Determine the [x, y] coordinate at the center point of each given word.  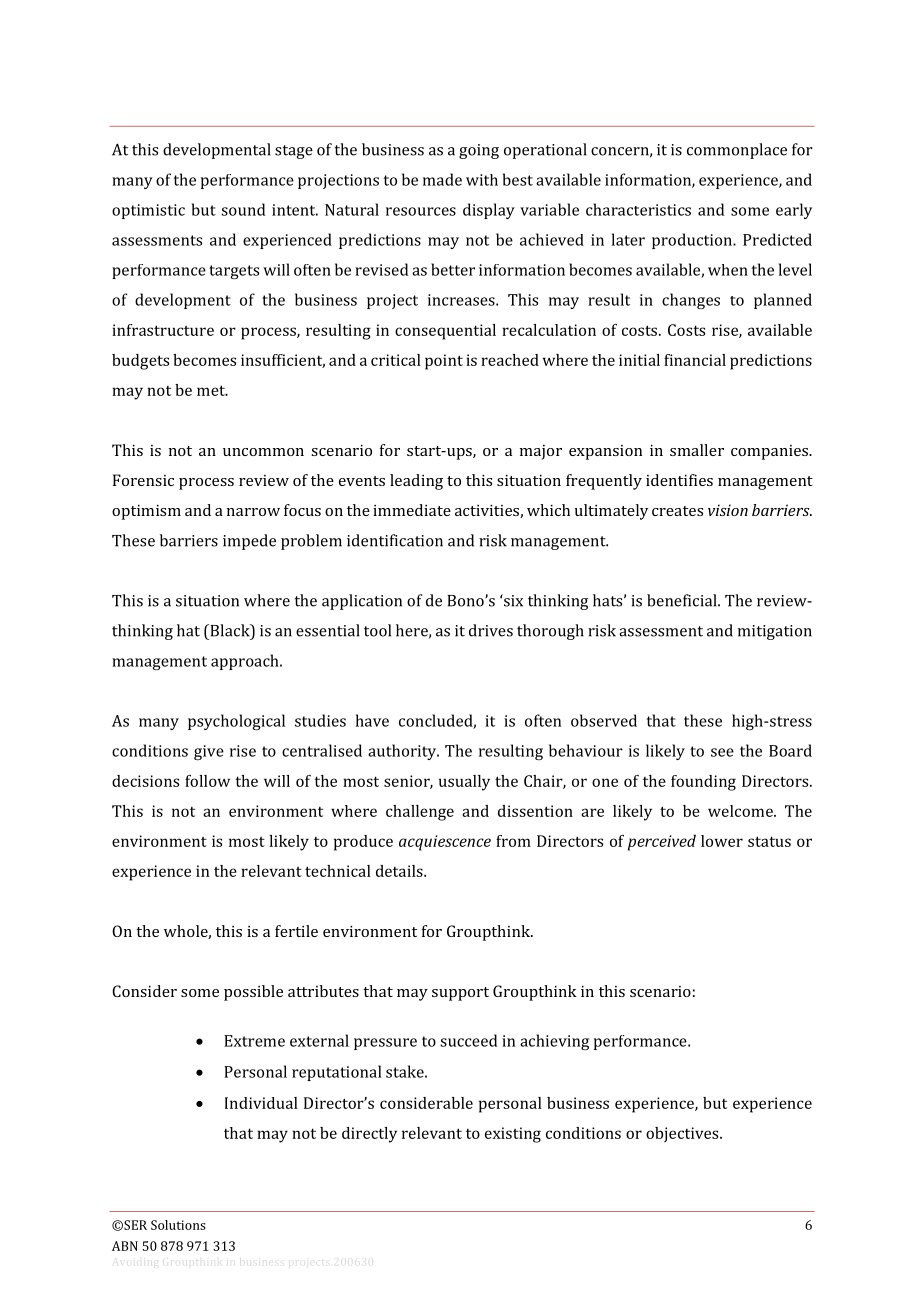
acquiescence [445, 843]
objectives [683, 1135]
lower [722, 841]
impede [249, 542]
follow [207, 781]
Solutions [178, 1225]
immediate [412, 510]
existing [513, 1135]
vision [728, 510]
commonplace [737, 151]
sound [243, 209]
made [442, 179]
